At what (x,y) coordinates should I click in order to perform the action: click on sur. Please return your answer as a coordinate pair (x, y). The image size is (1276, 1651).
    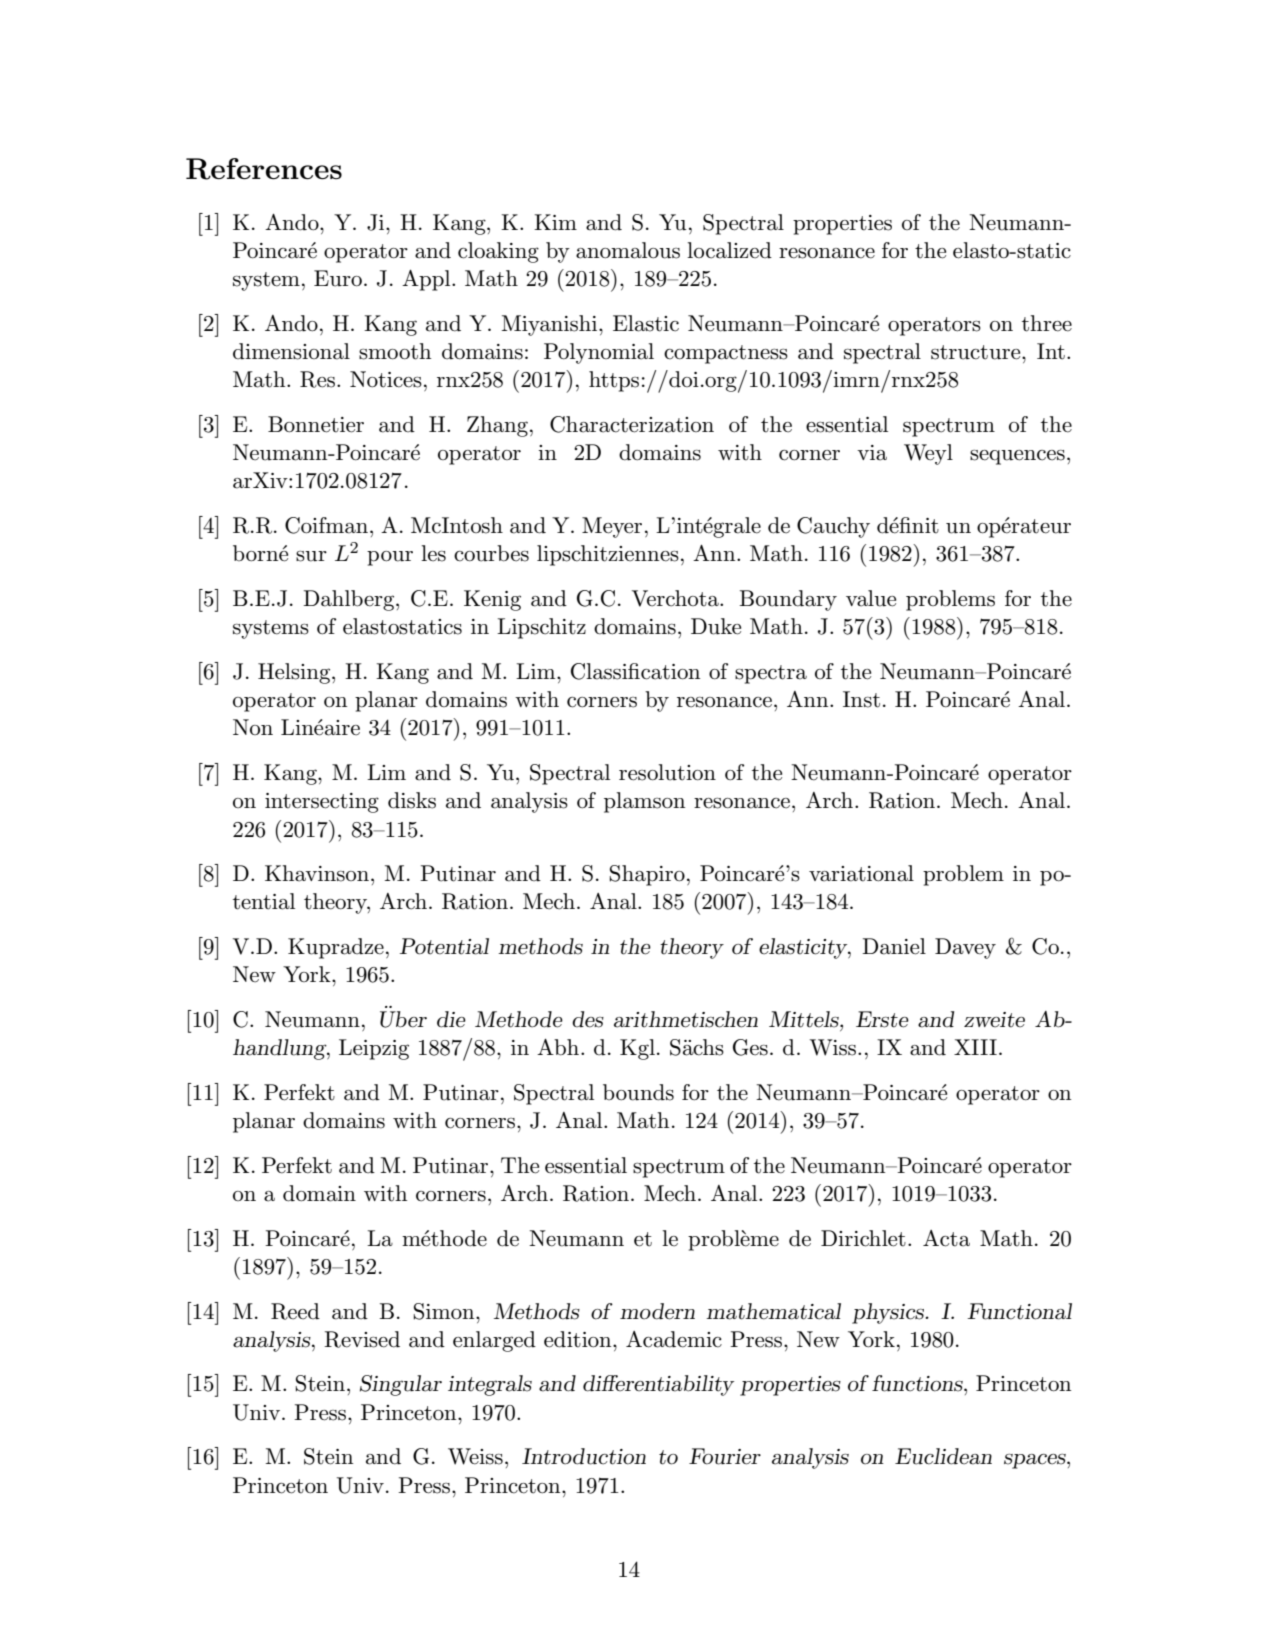
    Looking at the image, I should click on (311, 556).
